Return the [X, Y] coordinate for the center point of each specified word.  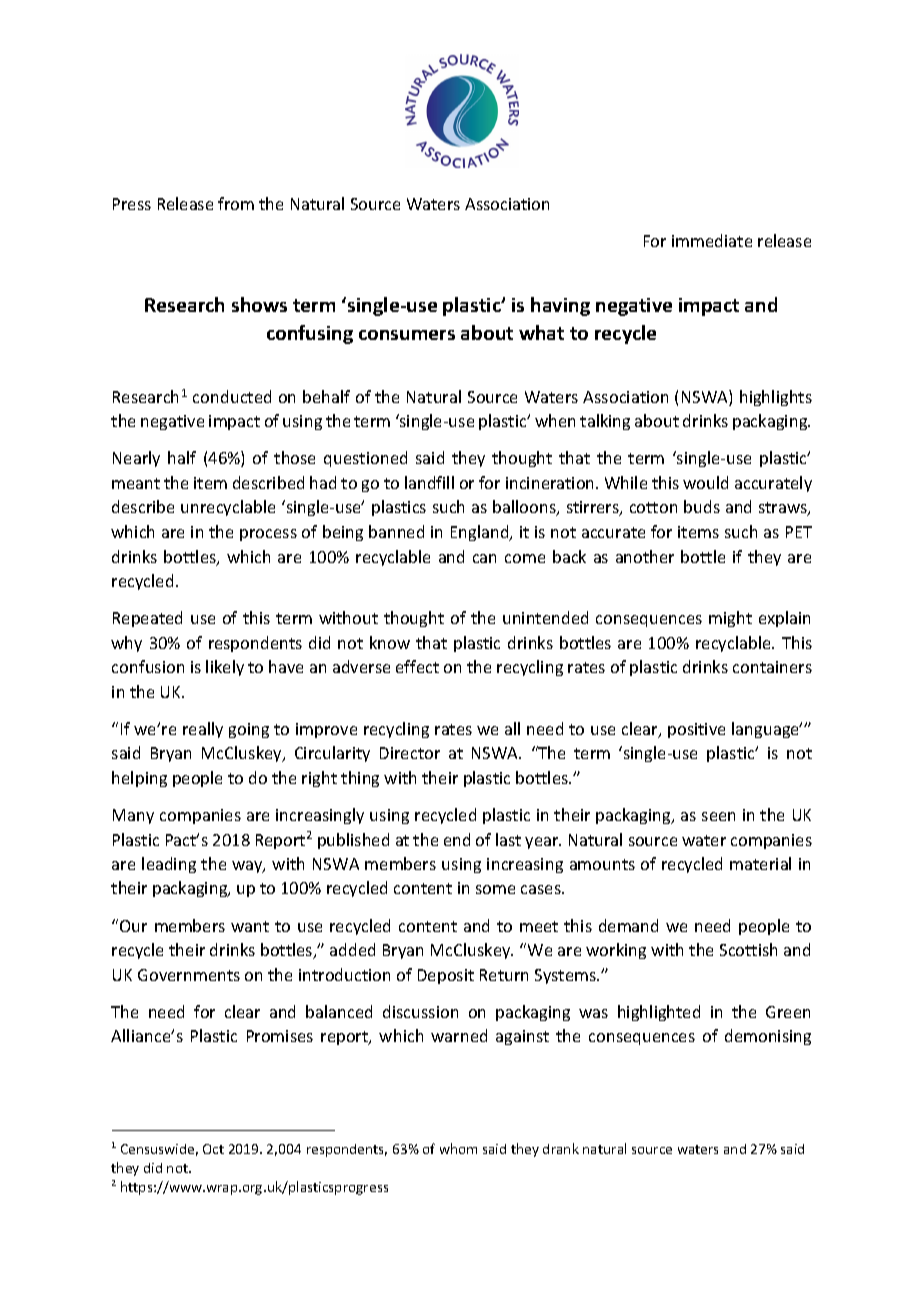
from [236, 203]
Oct [213, 1149]
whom [458, 1148]
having [560, 306]
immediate [712, 240]
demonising [768, 1037]
